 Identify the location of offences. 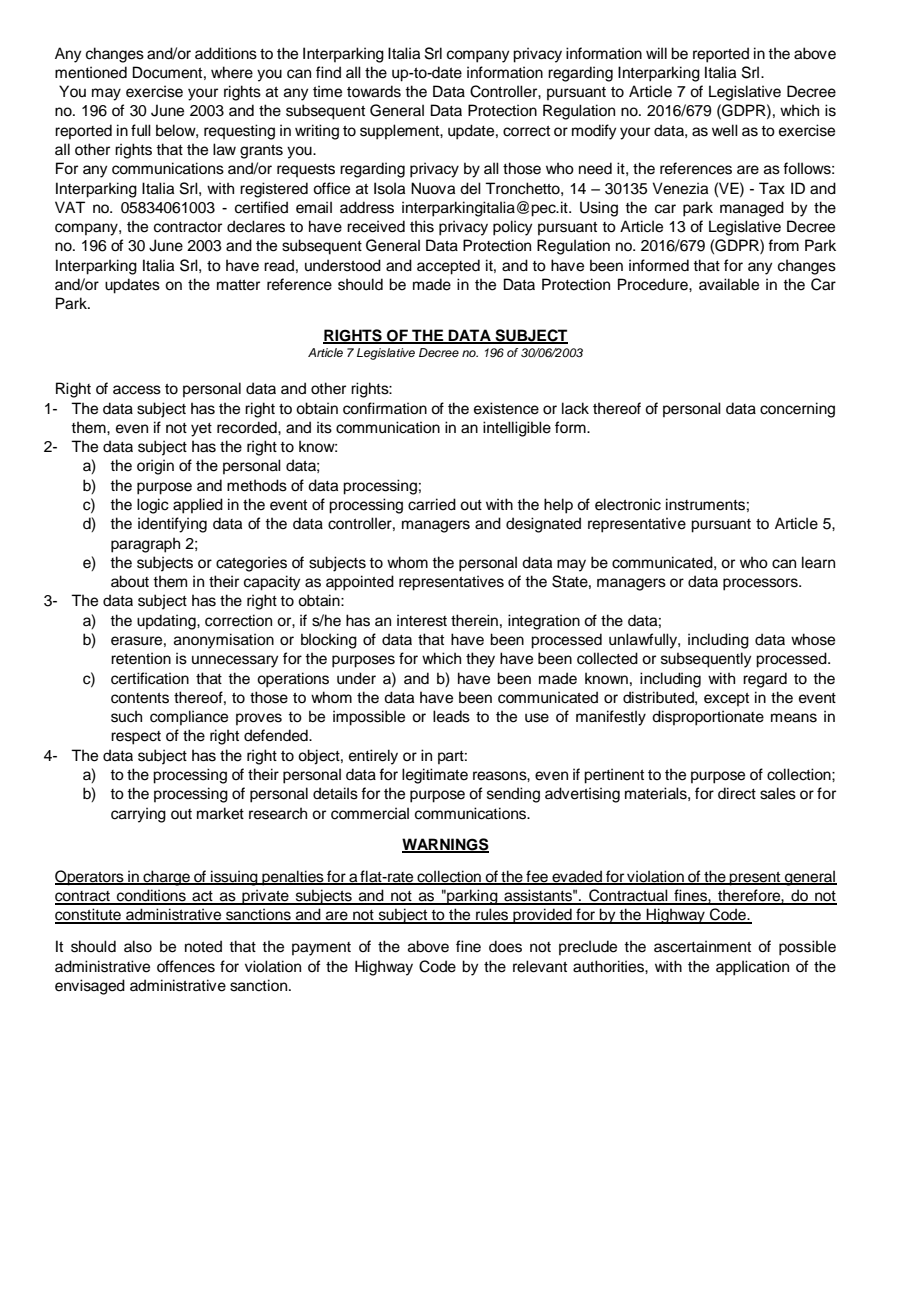
(186, 966).
